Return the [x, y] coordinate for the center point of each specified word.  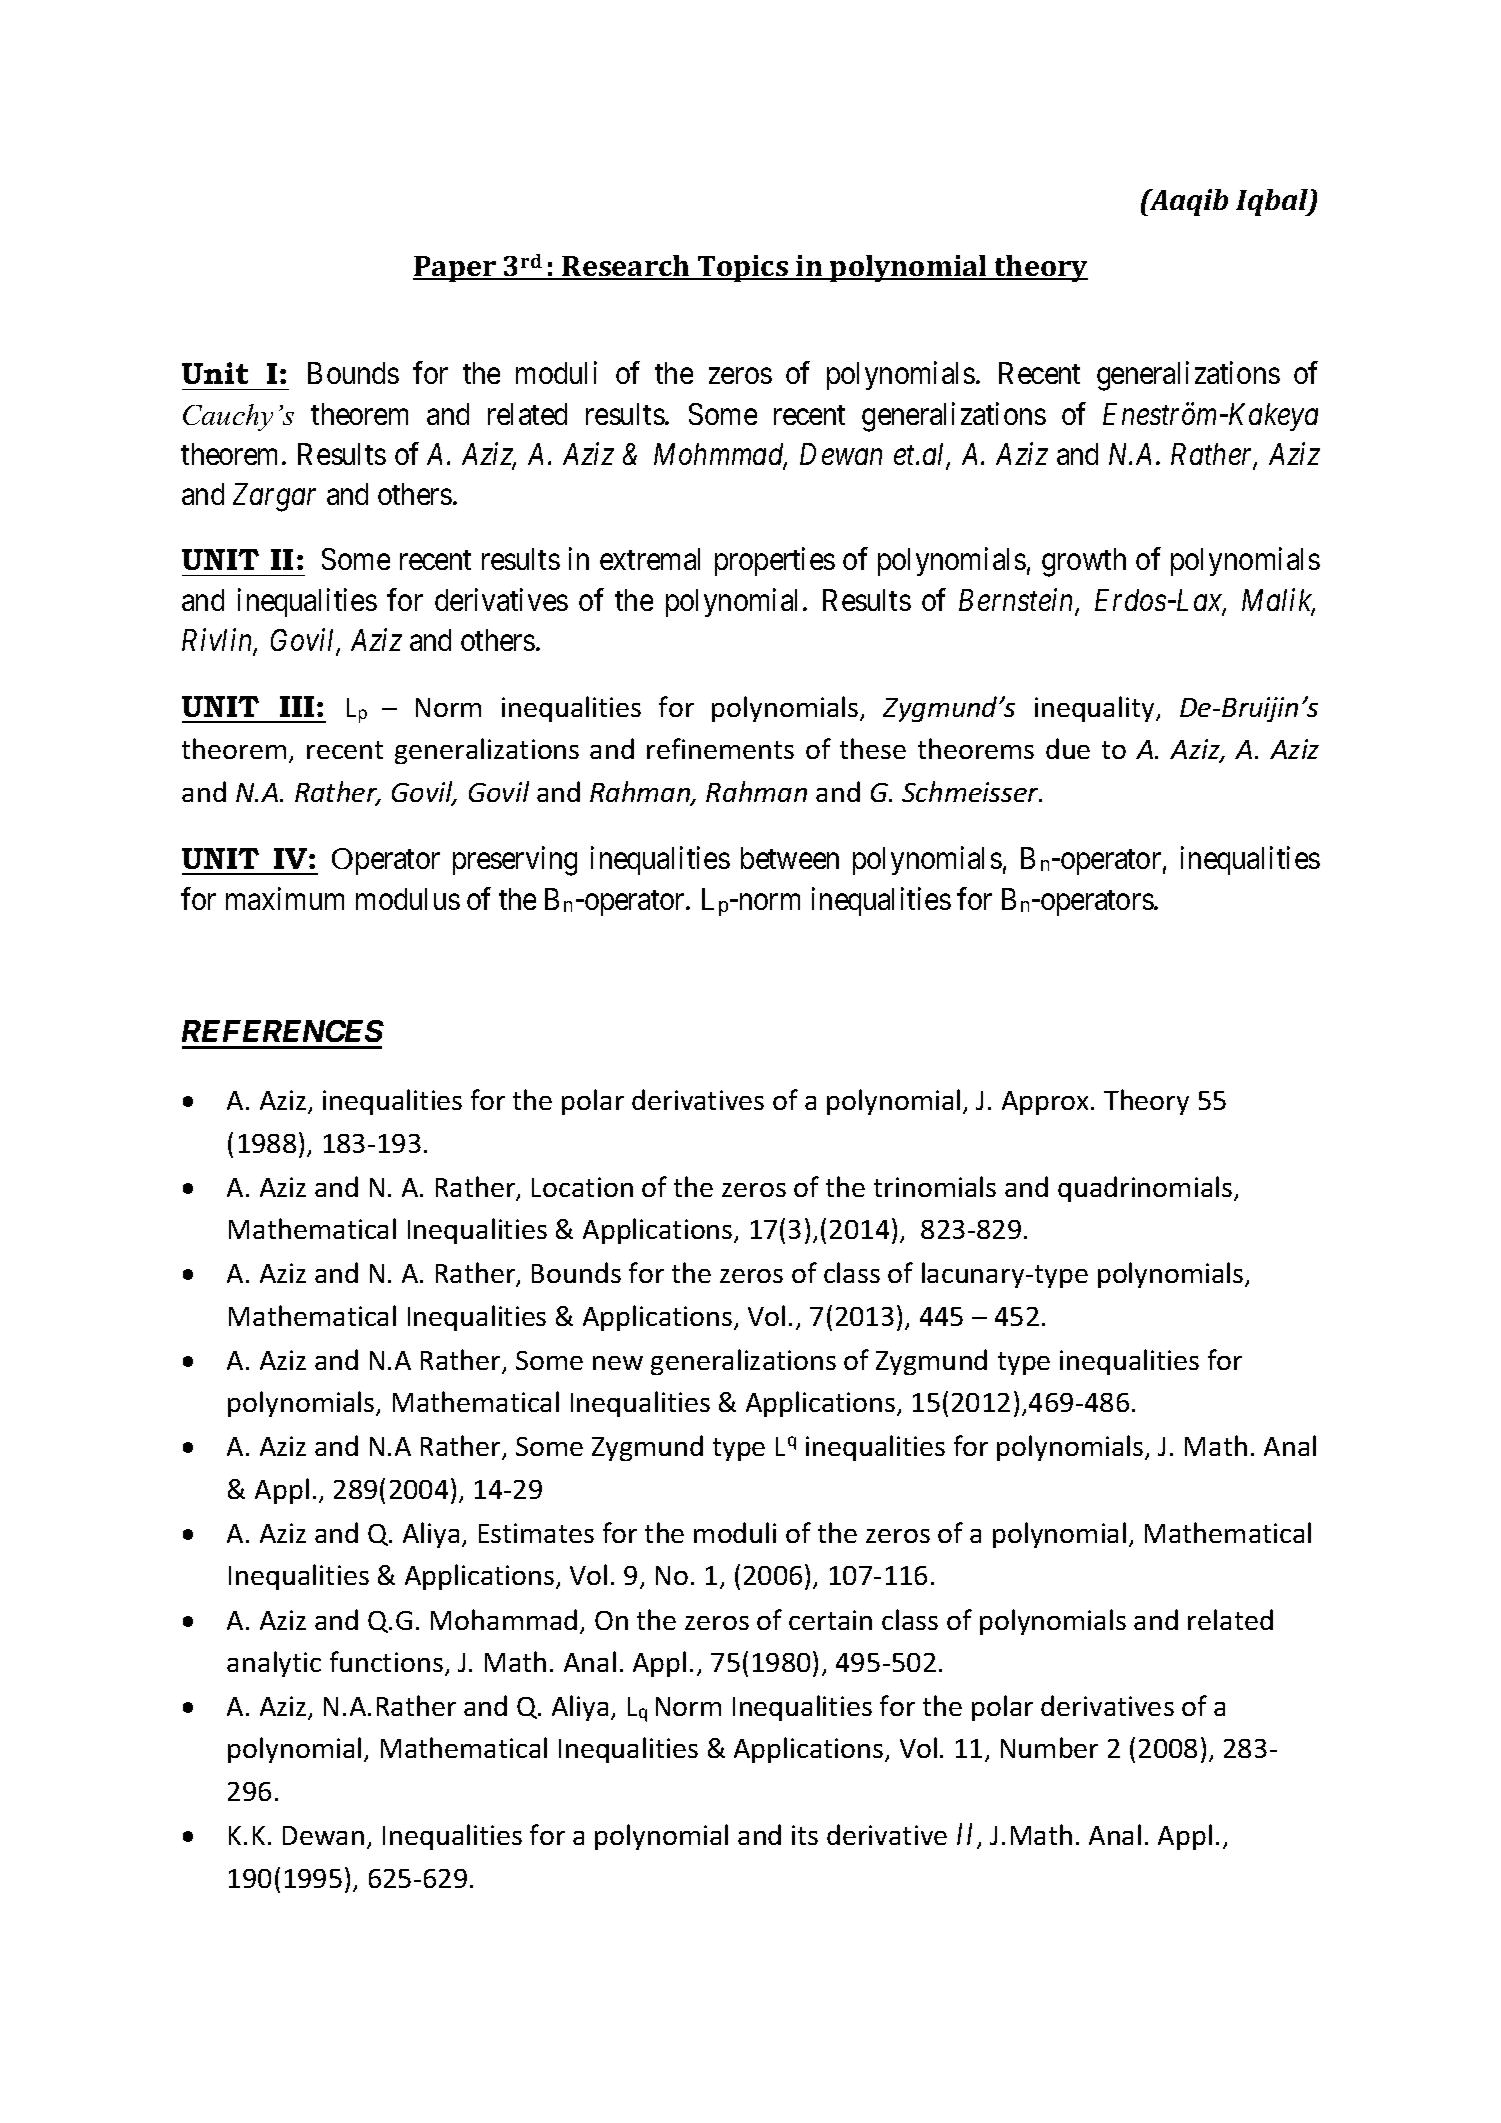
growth [1084, 562]
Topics [743, 268]
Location [582, 1187]
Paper [455, 269]
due [1068, 748]
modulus [408, 899]
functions [386, 1661]
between [790, 858]
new [618, 1363]
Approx [1047, 1103]
